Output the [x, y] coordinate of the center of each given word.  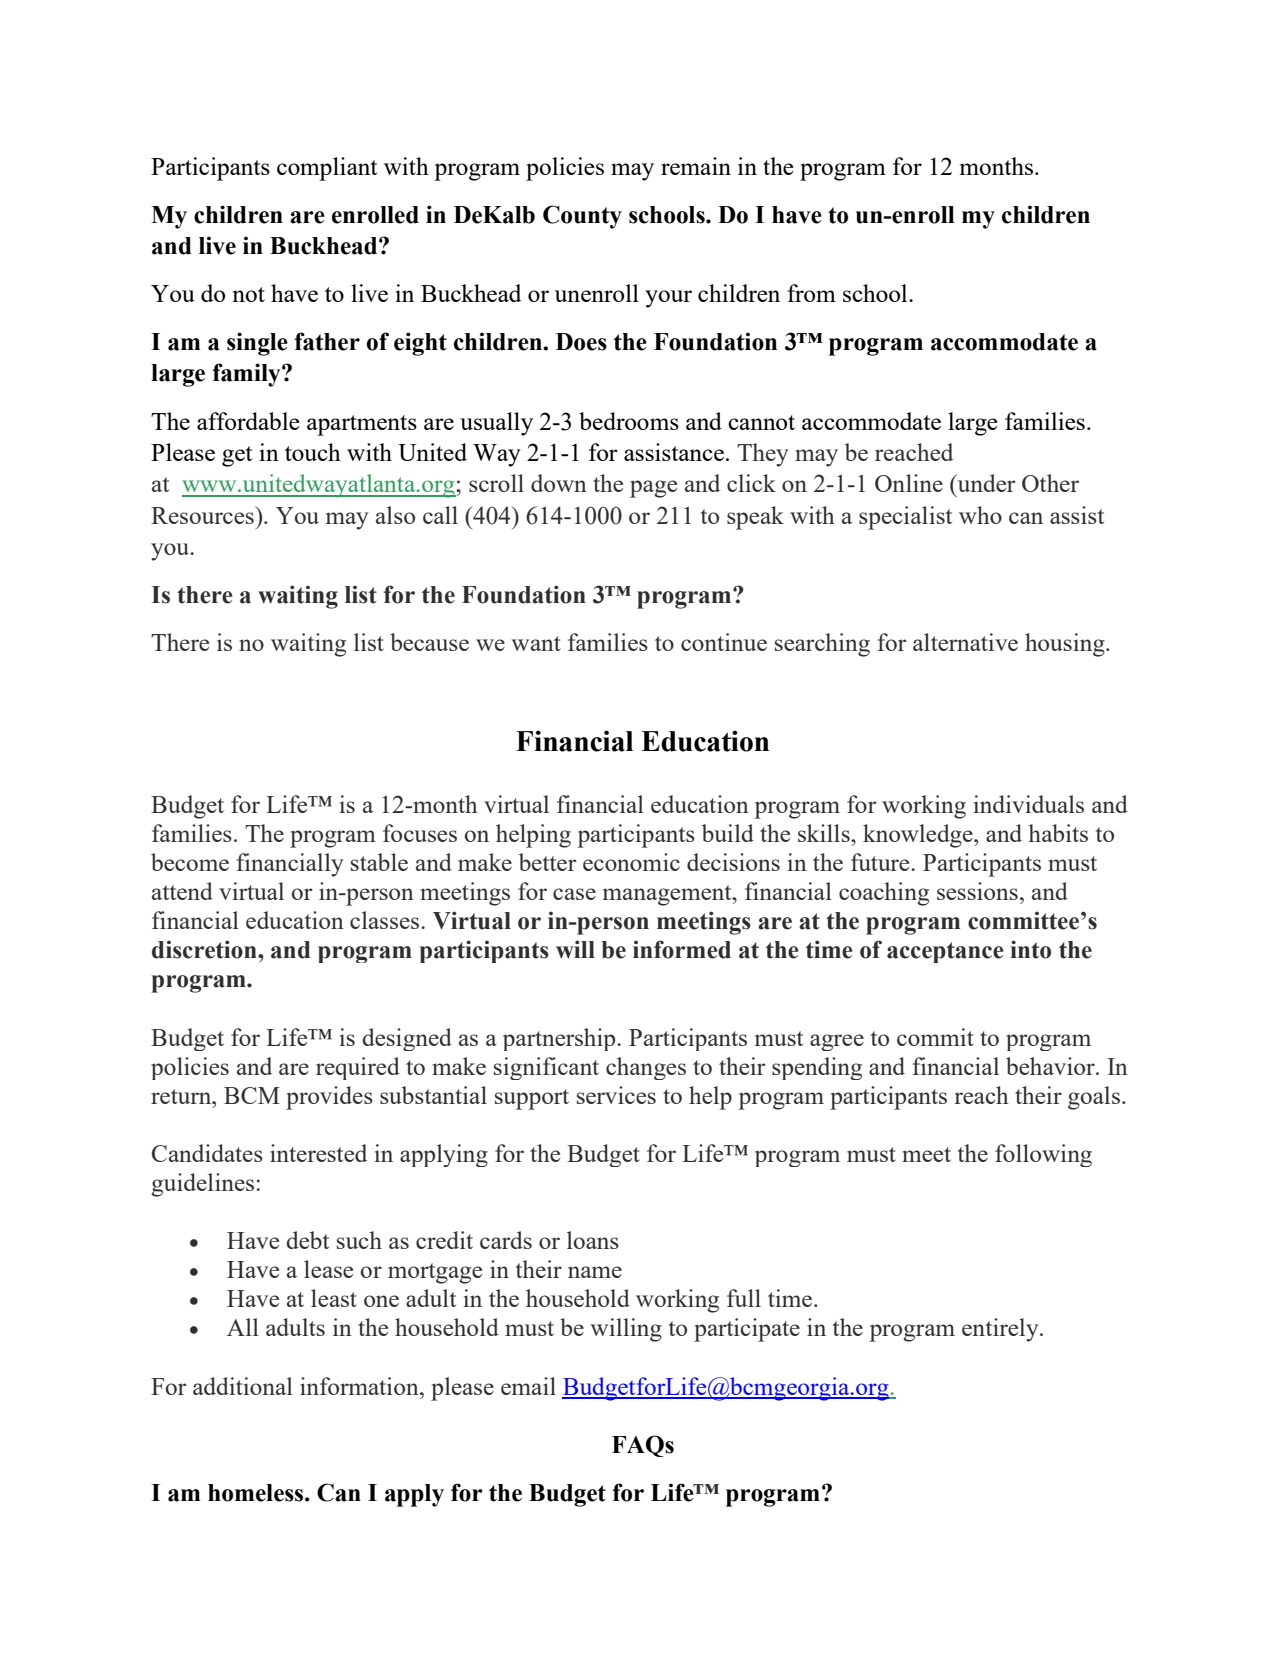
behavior [1051, 1066]
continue [724, 642]
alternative [965, 642]
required [358, 1068]
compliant [327, 169]
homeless [257, 1493]
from [811, 293]
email [528, 1386]
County [582, 217]
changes [646, 1068]
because [429, 642]
